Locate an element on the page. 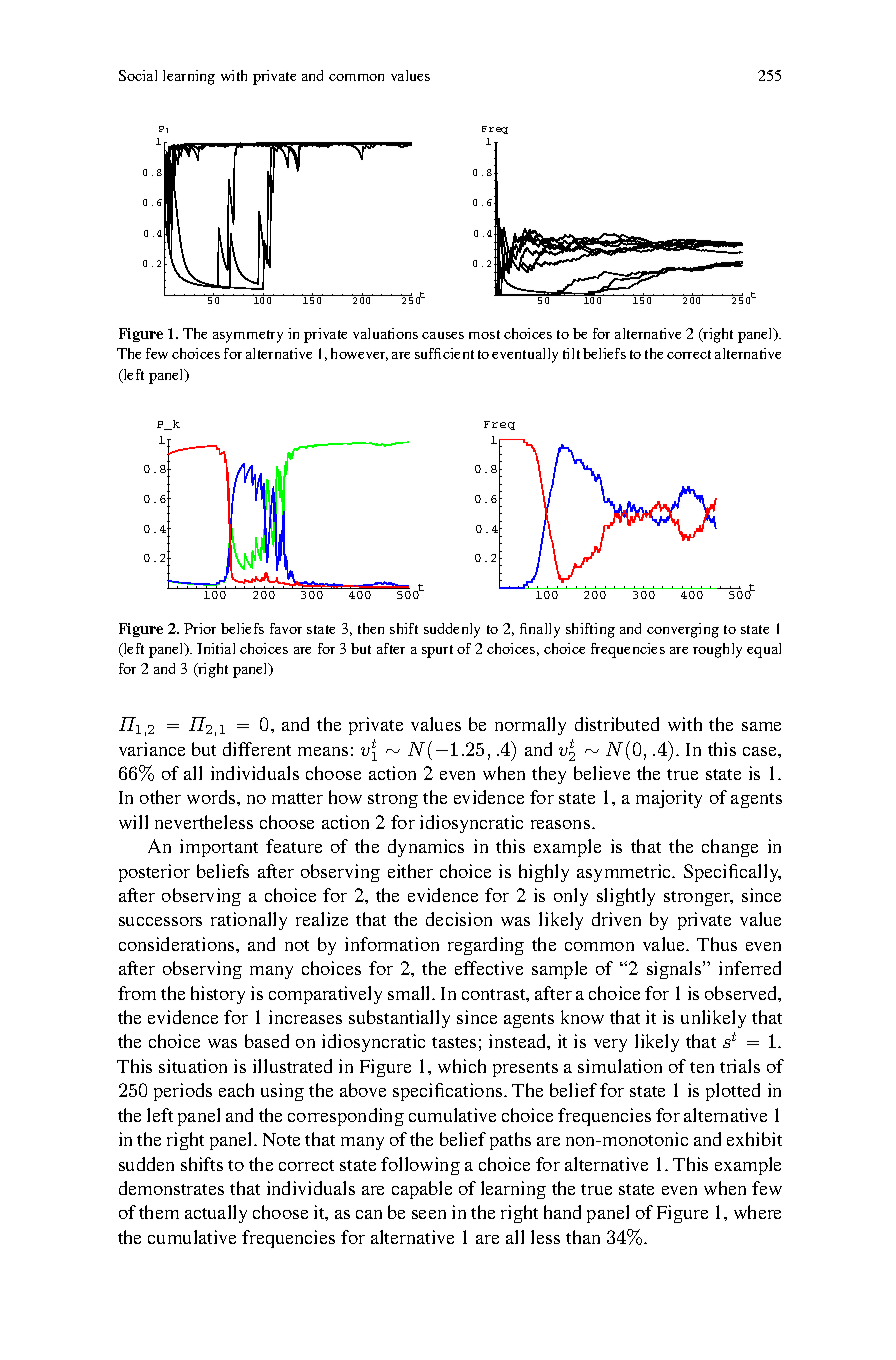 This document has width=896, height=1360. causes is located at coordinates (443, 335).
